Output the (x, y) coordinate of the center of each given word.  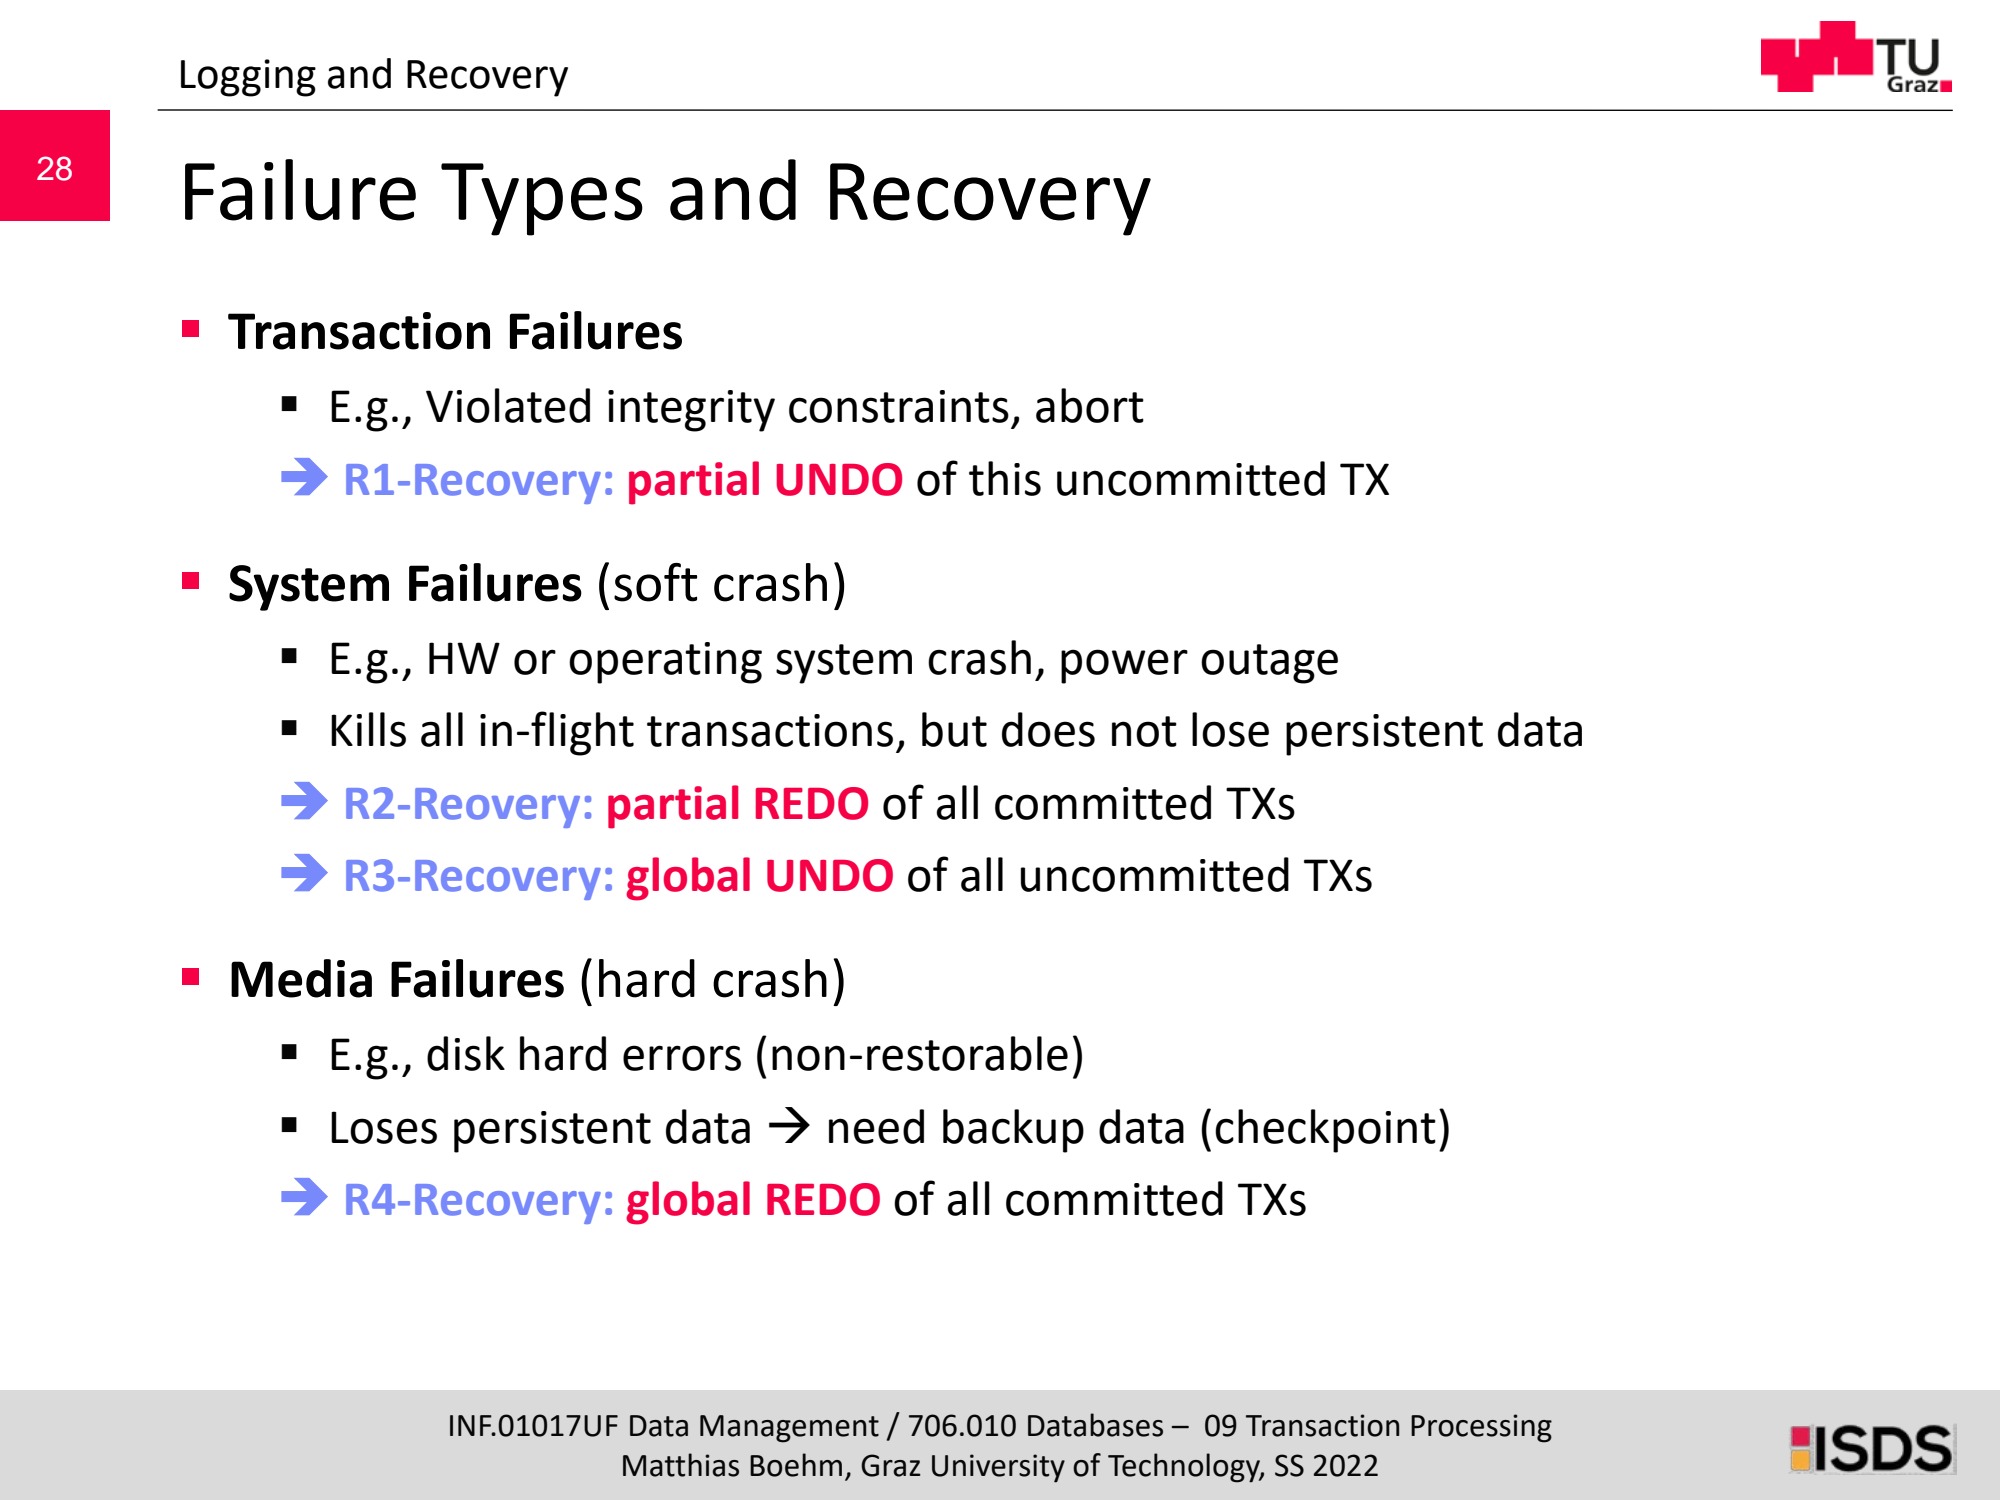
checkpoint (1325, 1131)
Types (542, 199)
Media (301, 978)
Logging (248, 78)
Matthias (681, 1465)
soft (655, 582)
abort (1090, 405)
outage (1269, 664)
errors (682, 1058)
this (1005, 478)
